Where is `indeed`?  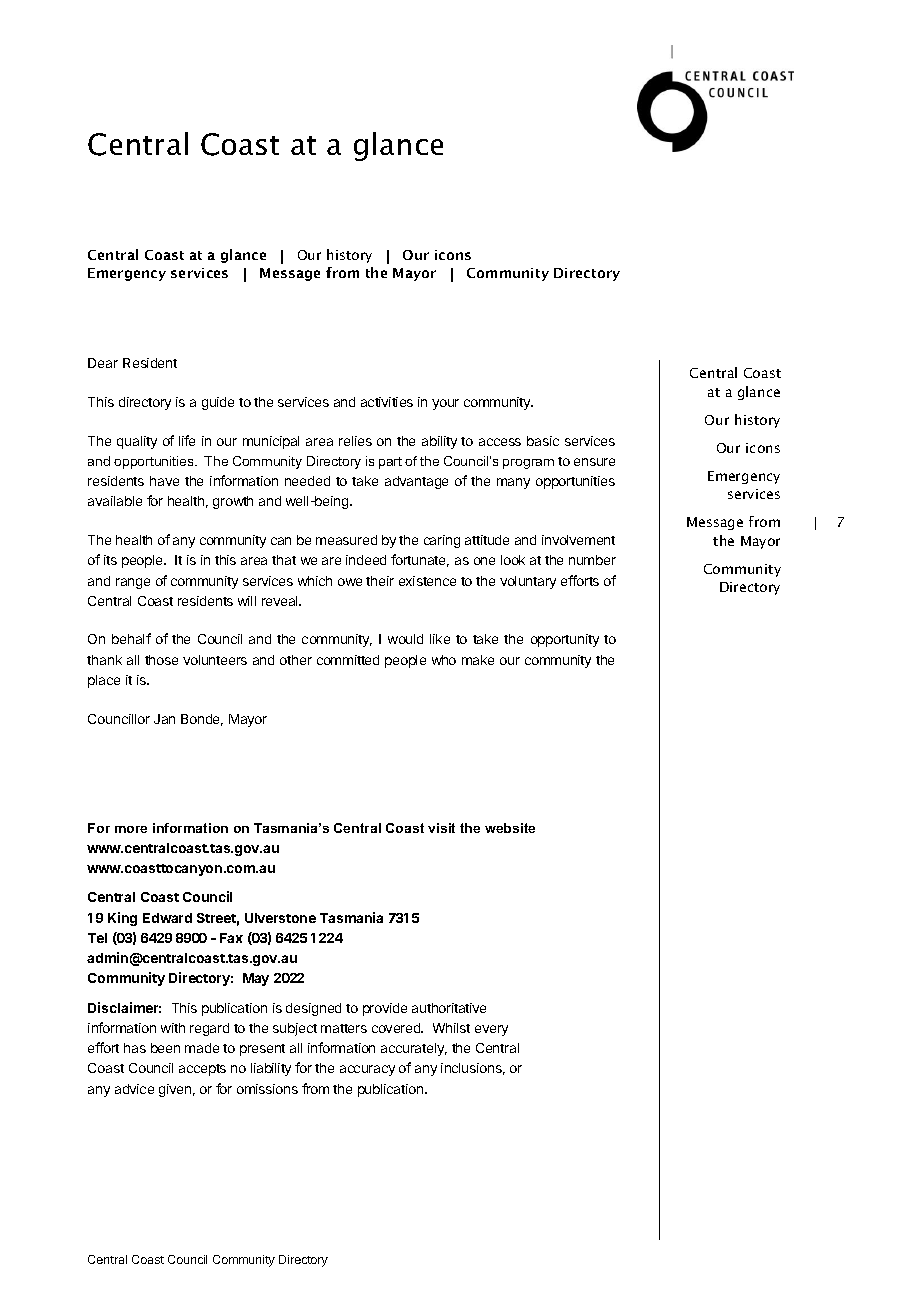
indeed is located at coordinates (366, 560).
